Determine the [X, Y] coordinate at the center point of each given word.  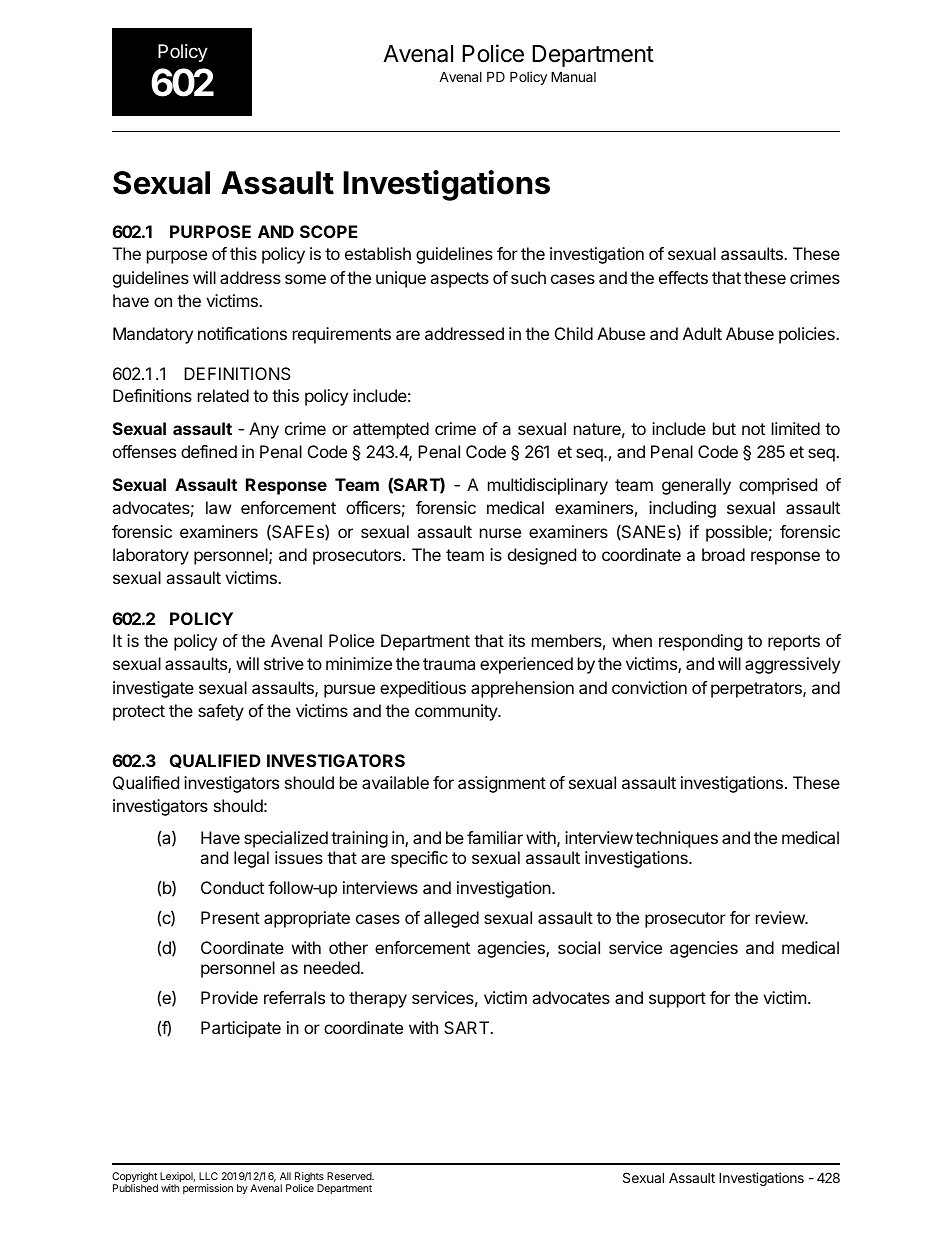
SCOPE [329, 231]
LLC [208, 1176]
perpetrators [757, 690]
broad [723, 554]
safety [221, 712]
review [781, 917]
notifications [242, 333]
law [218, 507]
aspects [459, 280]
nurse [500, 533]
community [457, 712]
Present [230, 917]
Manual [573, 76]
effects [683, 277]
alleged [451, 919]
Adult [702, 333]
